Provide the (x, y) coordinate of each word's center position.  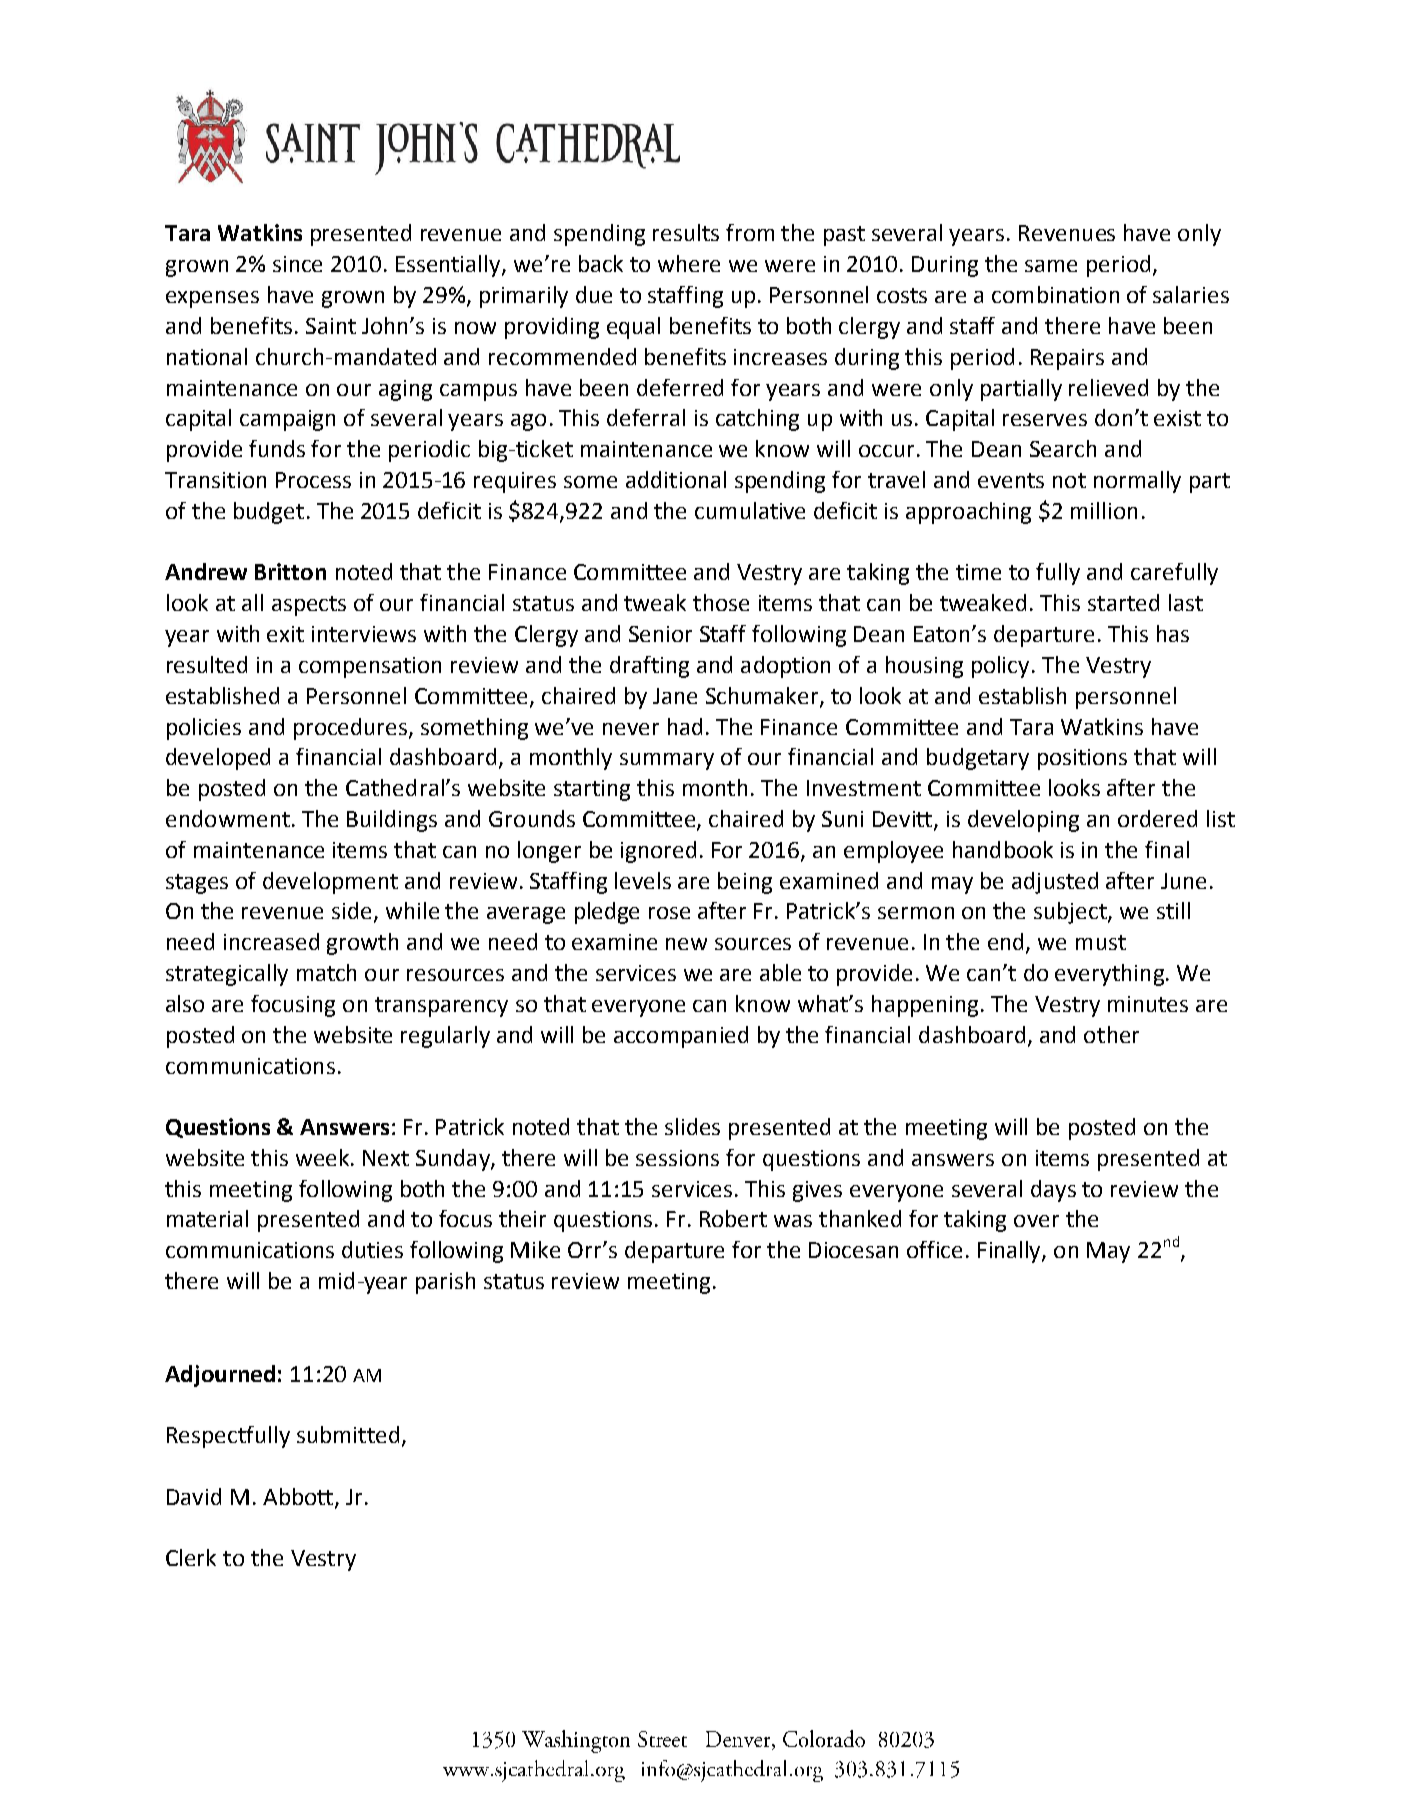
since (297, 264)
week (322, 1157)
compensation (370, 667)
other (1111, 1034)
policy (1000, 667)
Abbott (299, 1497)
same (1051, 266)
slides (692, 1126)
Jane (675, 696)
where (689, 263)
